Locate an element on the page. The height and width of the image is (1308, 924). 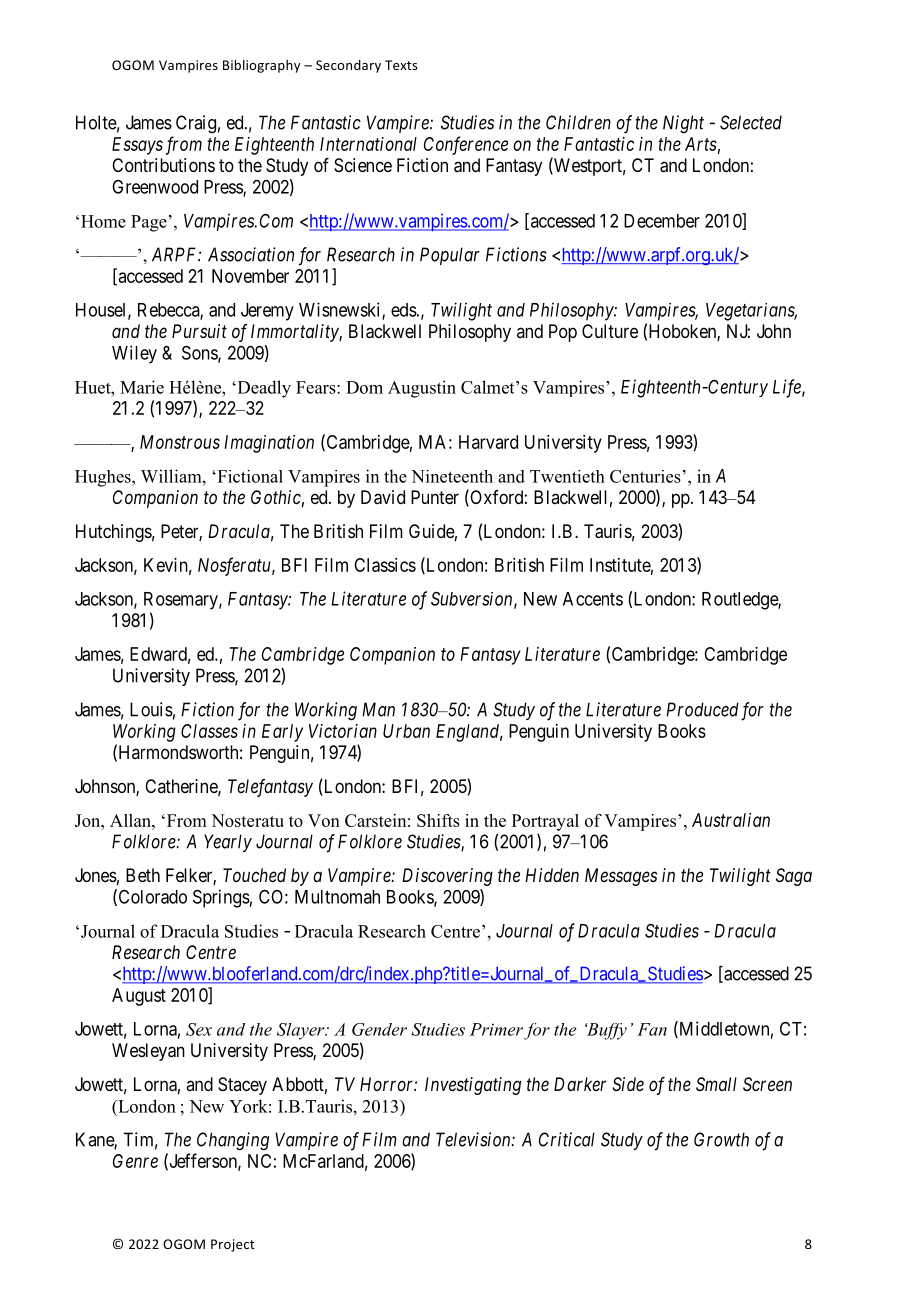
Critical is located at coordinates (567, 1139).
